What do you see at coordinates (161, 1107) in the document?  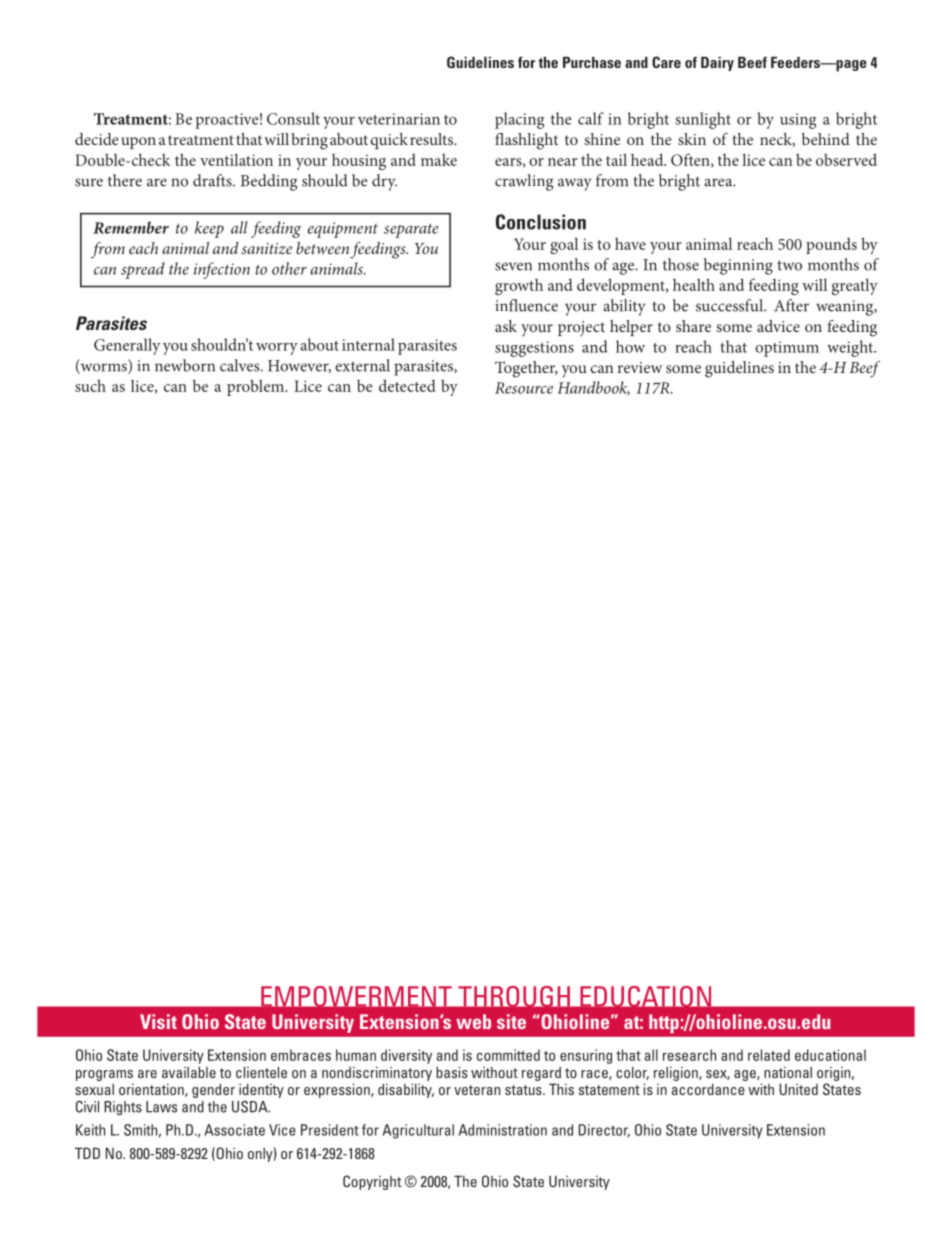 I see `Laws` at bounding box center [161, 1107].
